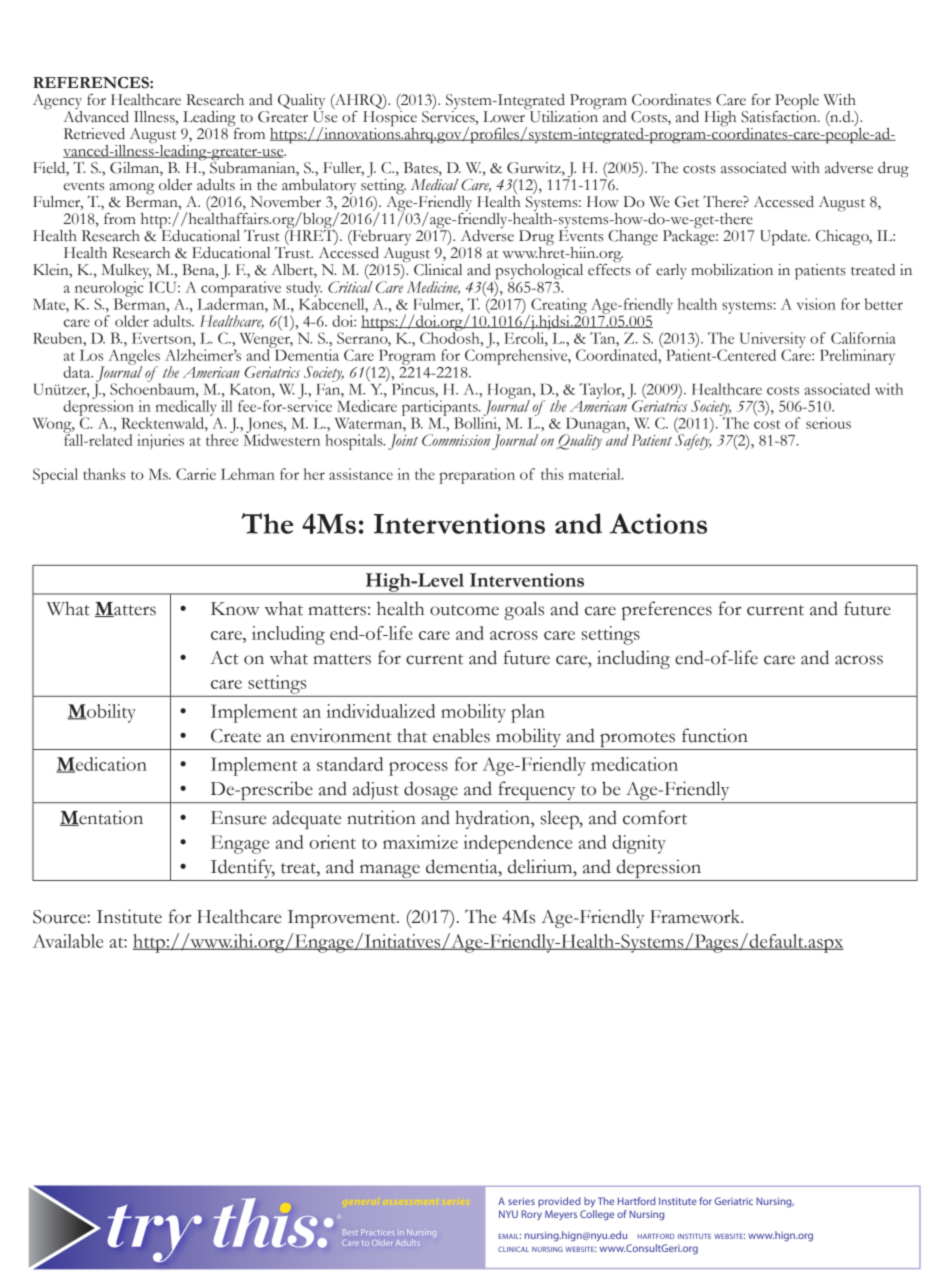 Image resolution: width=950 pixels, height=1288 pixels. Describe the element at coordinates (597, 1215) in the image. I see `College` at that location.
